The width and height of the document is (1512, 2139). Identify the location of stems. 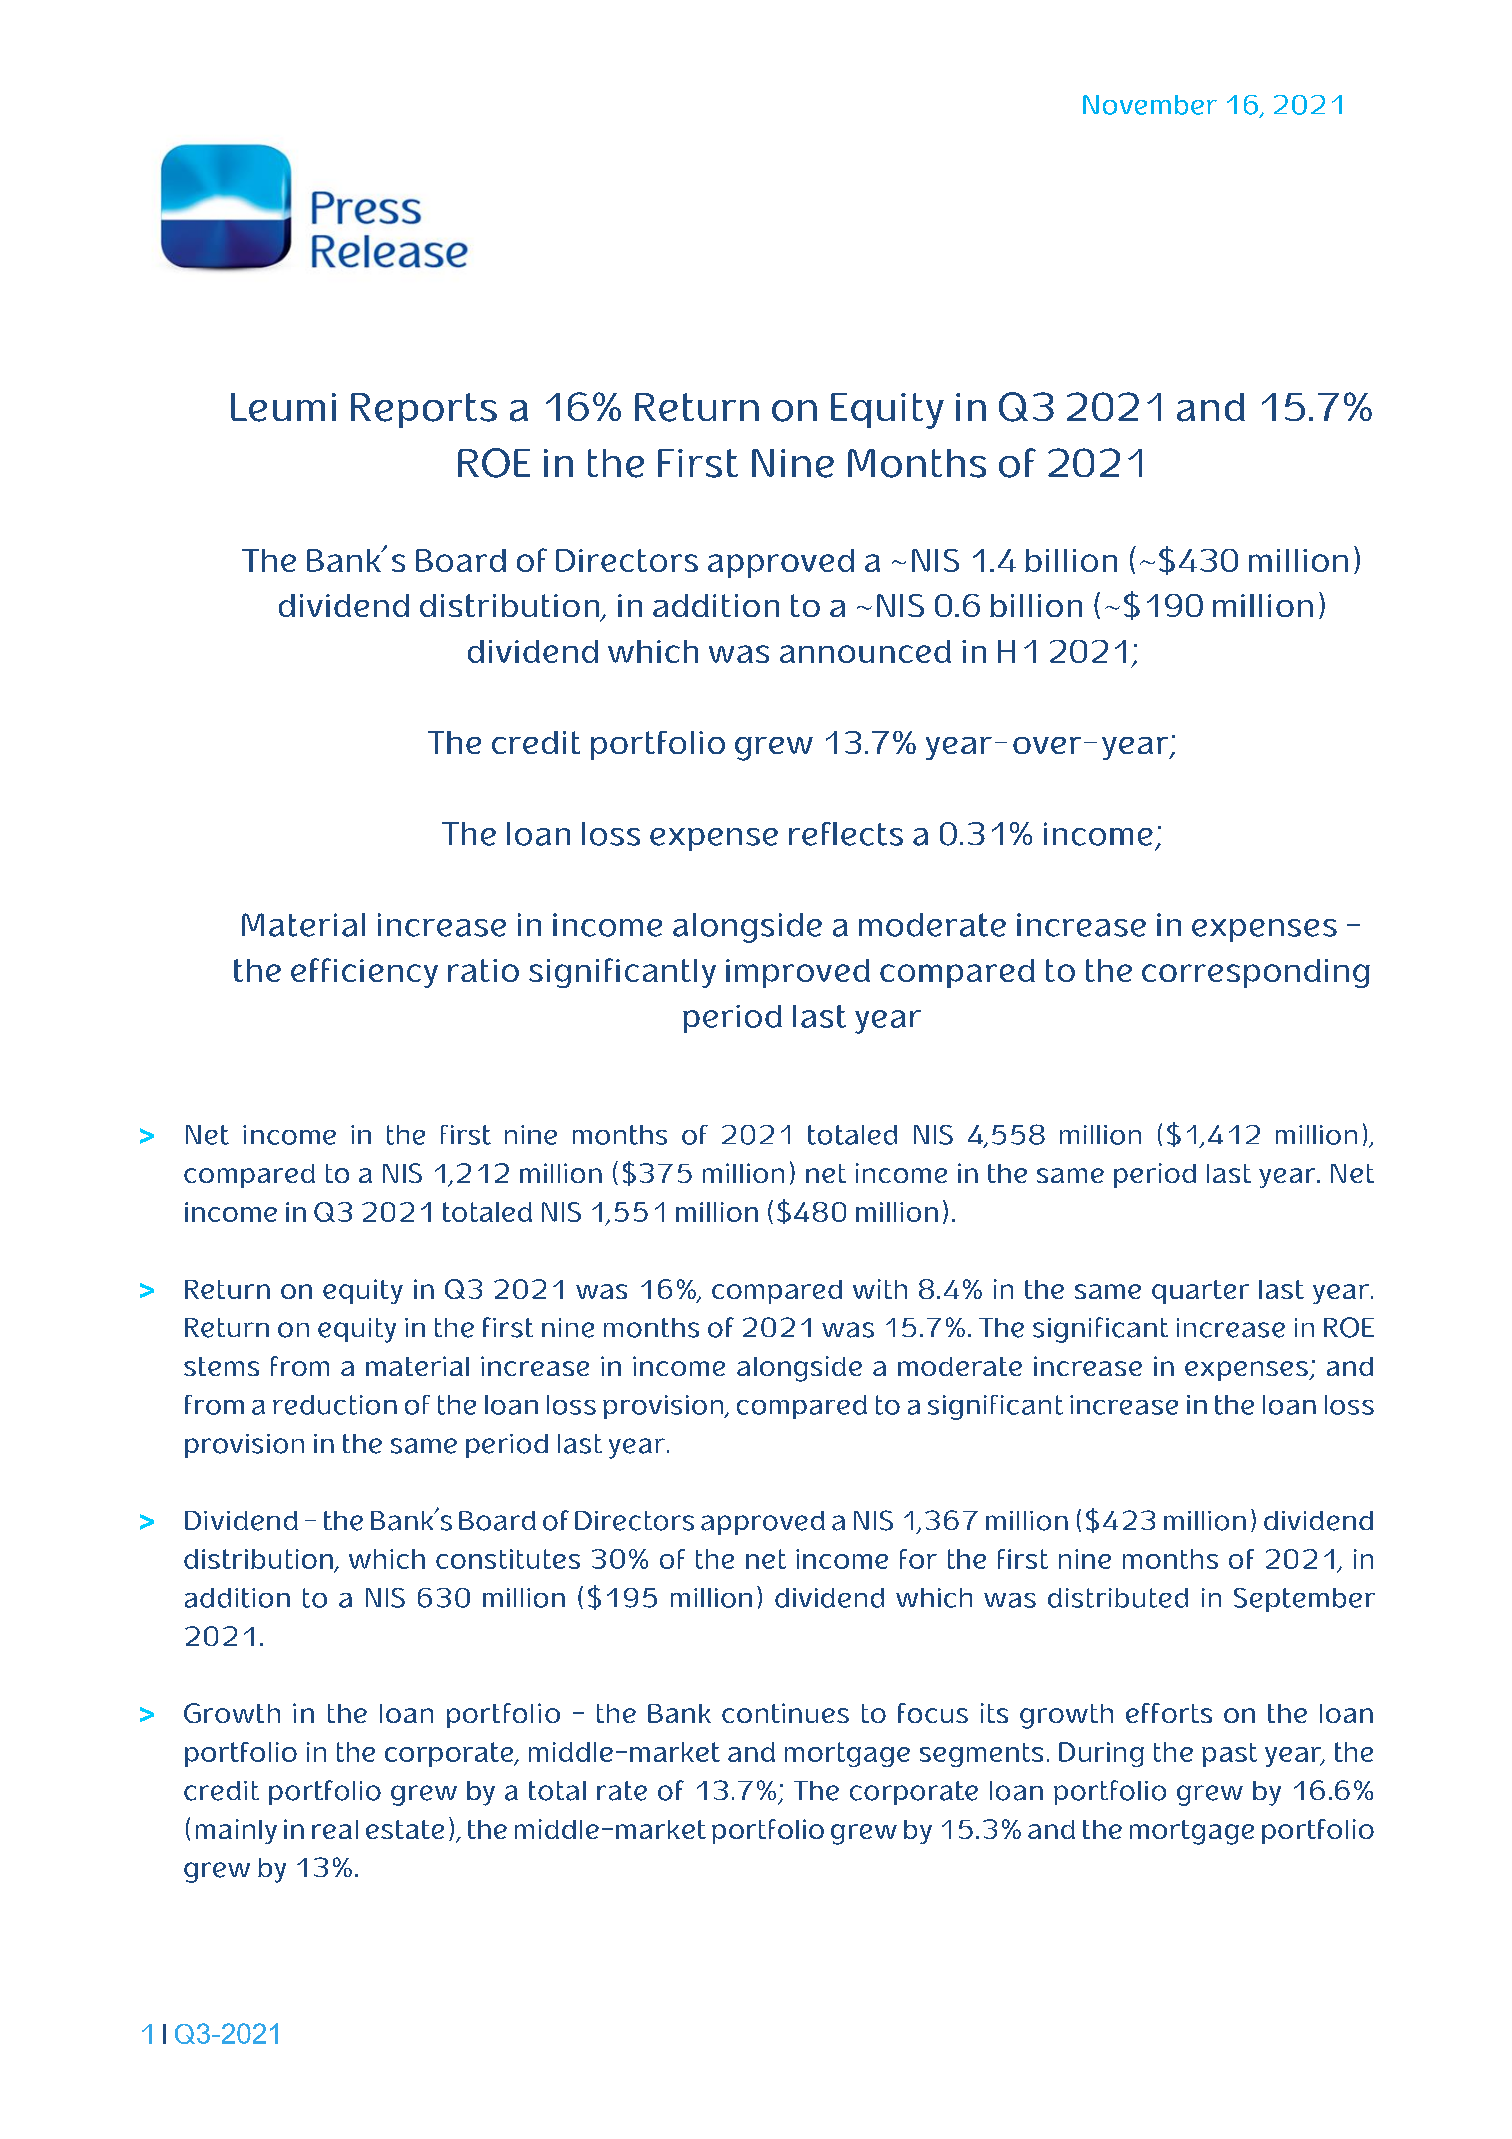
(221, 1366).
